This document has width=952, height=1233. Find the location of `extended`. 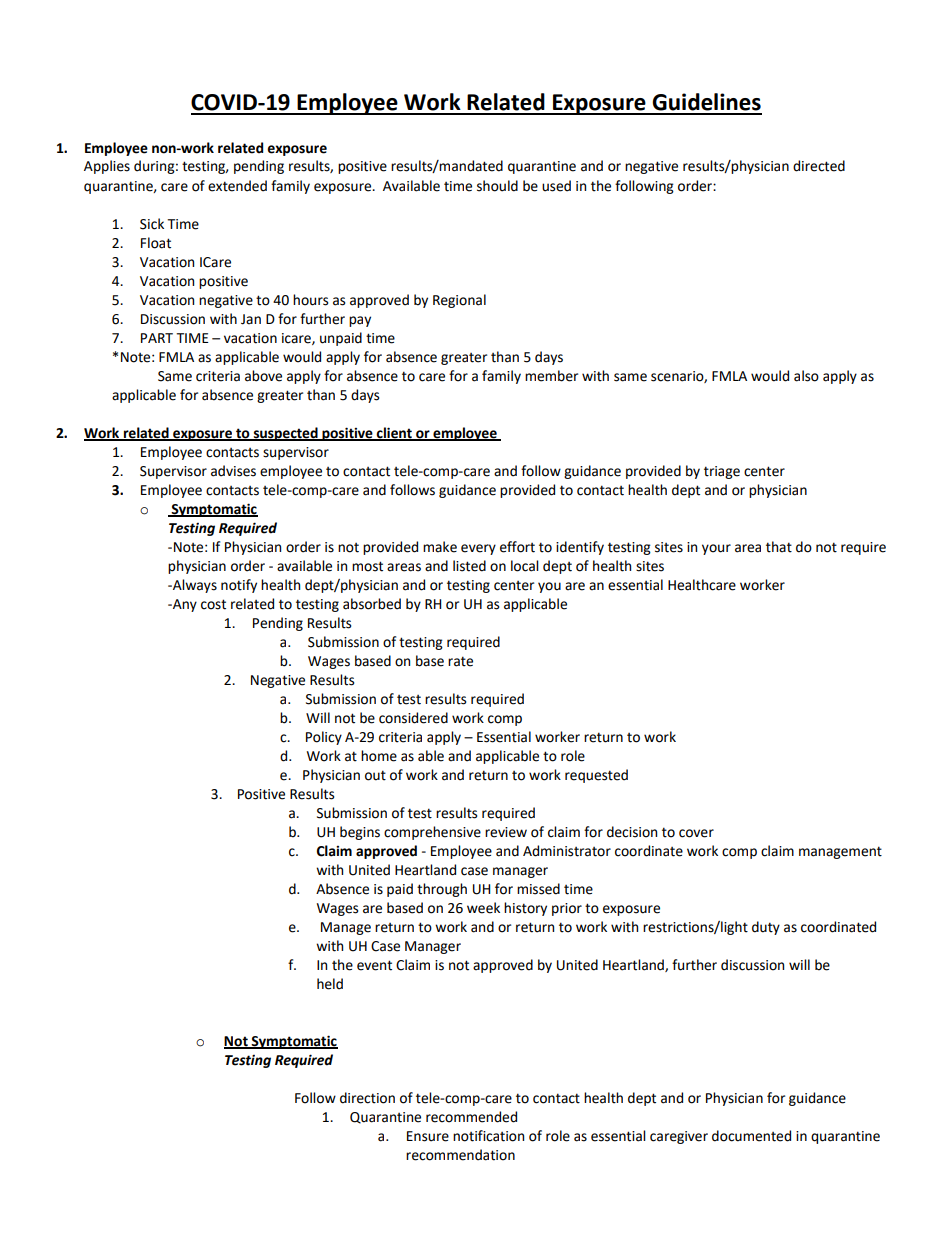

extended is located at coordinates (237, 186).
